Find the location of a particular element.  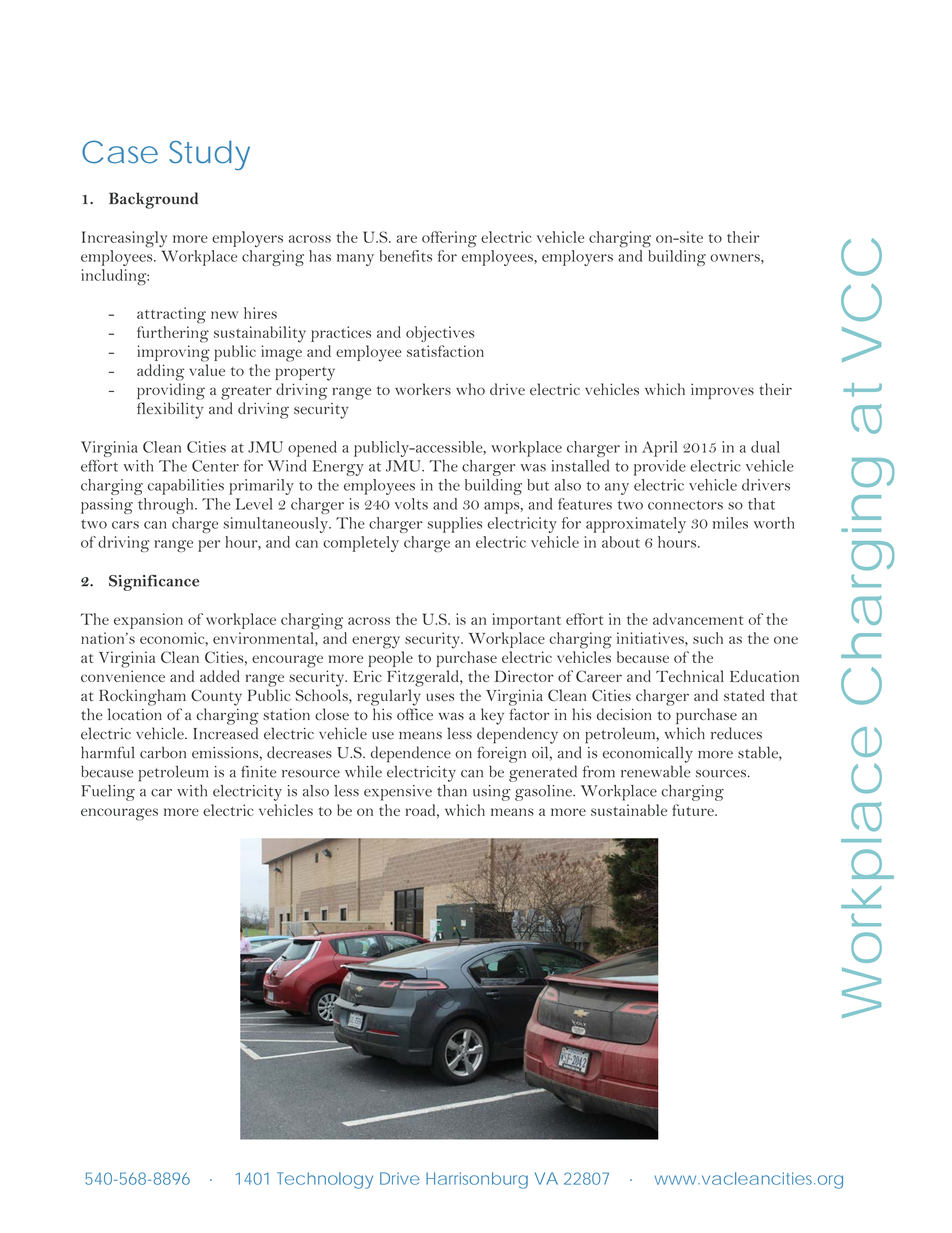

improves is located at coordinates (722, 391).
